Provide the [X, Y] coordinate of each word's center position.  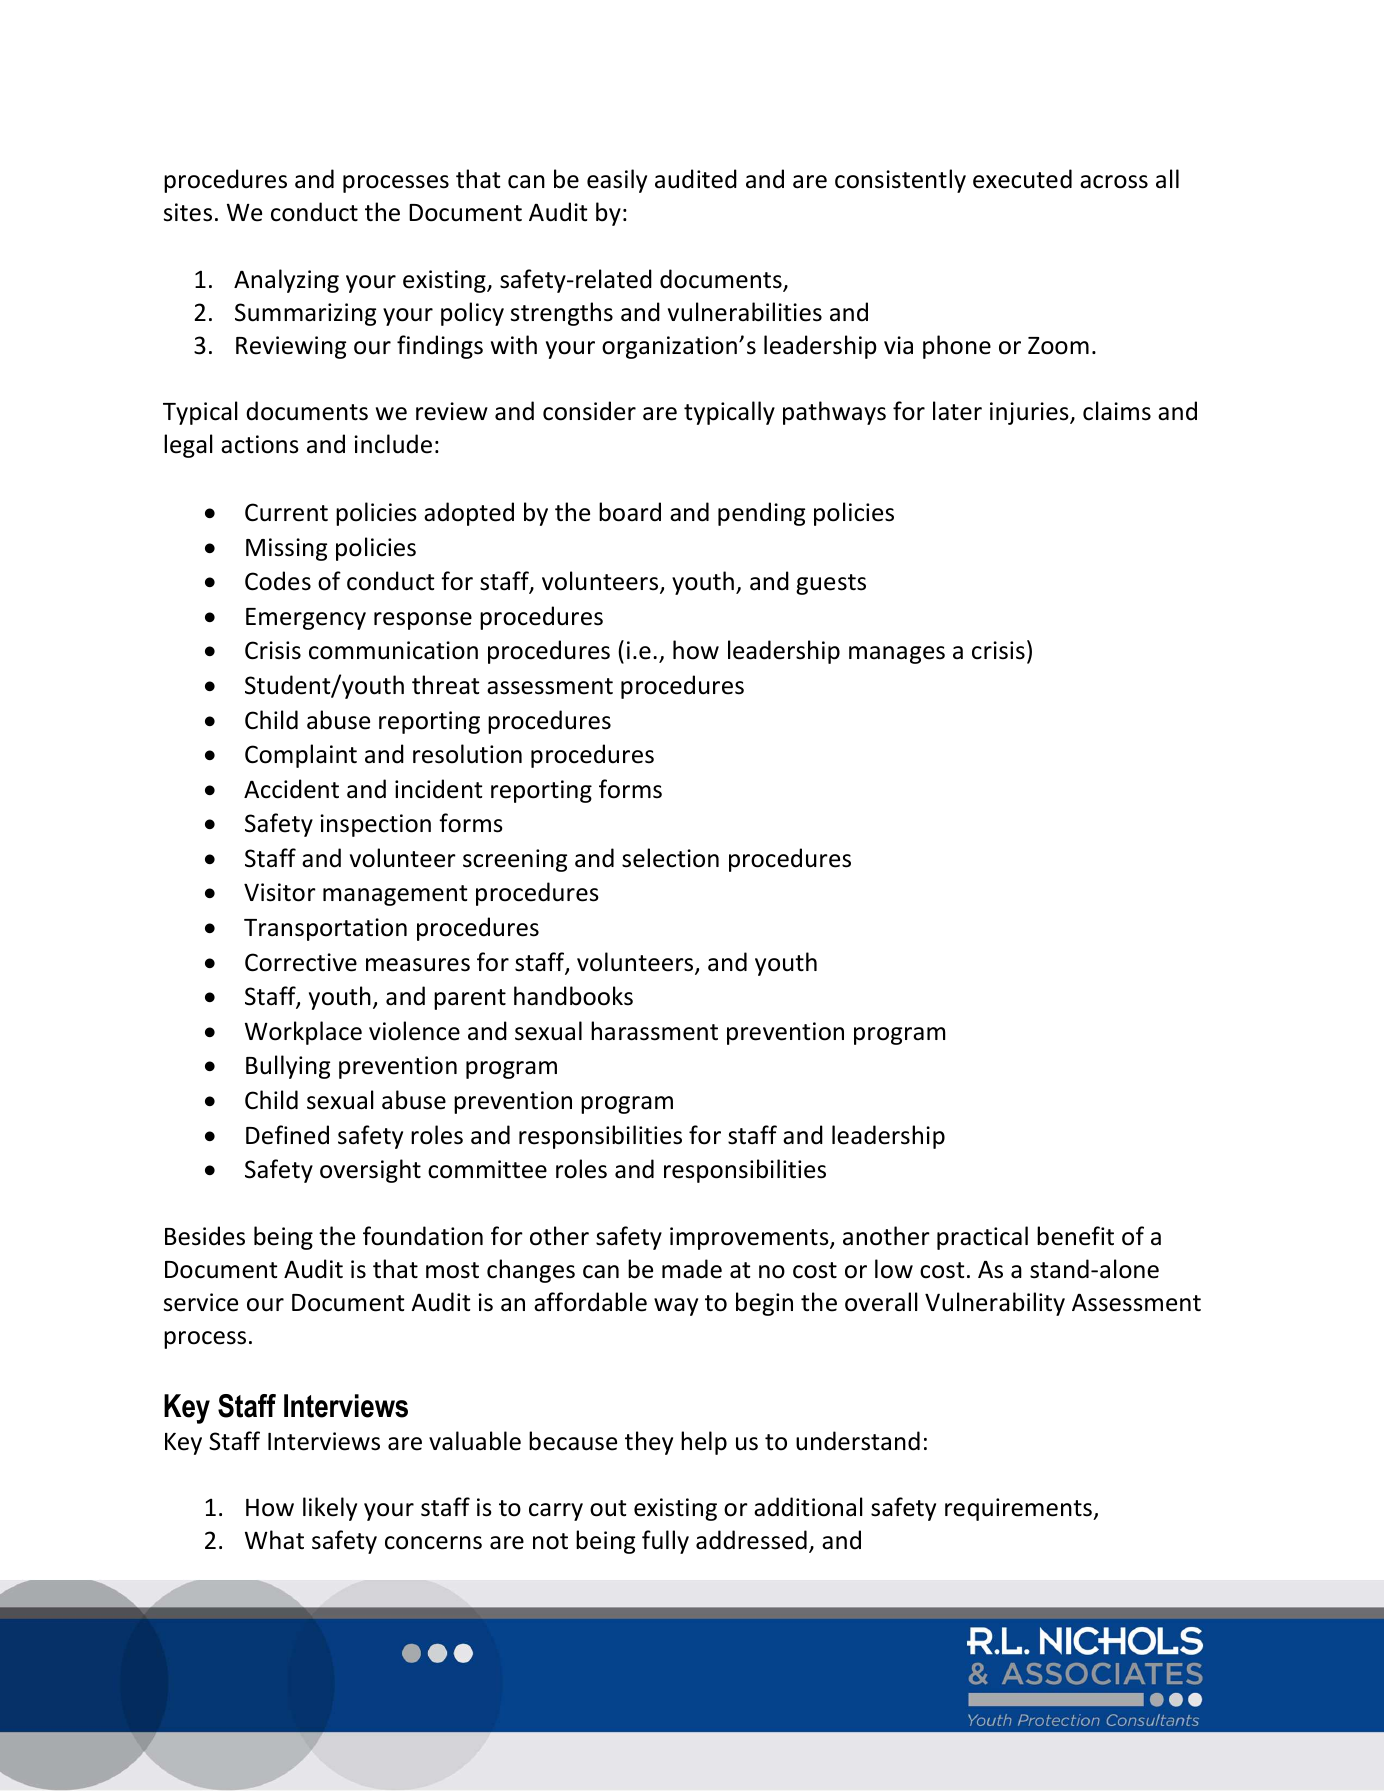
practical [982, 1238]
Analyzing [286, 281]
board [630, 512]
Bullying [288, 1067]
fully [665, 1542]
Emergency [306, 619]
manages [897, 655]
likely [330, 1509]
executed [1022, 179]
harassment [654, 1031]
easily [617, 181]
